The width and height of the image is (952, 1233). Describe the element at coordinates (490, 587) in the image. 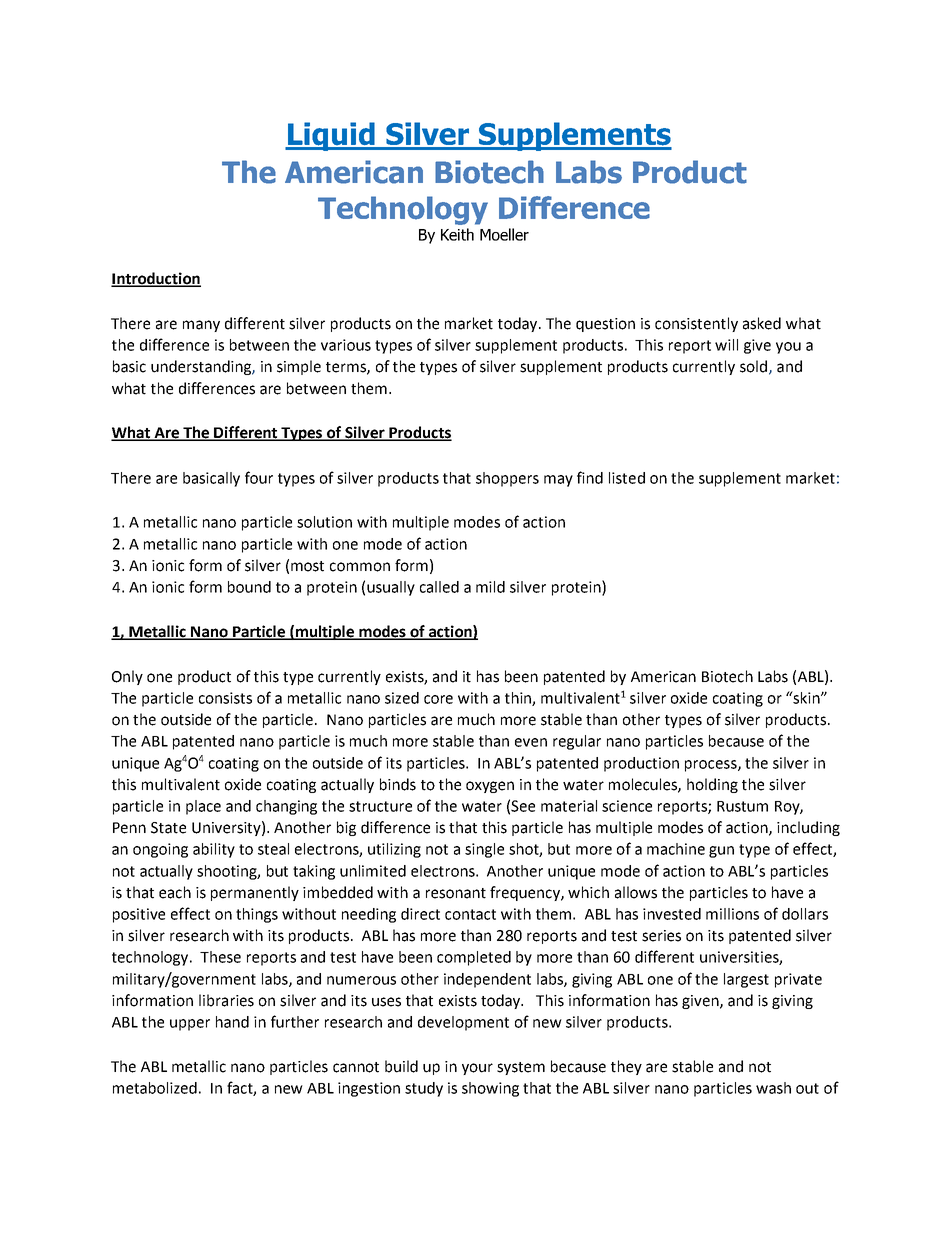

I see `mild` at that location.
